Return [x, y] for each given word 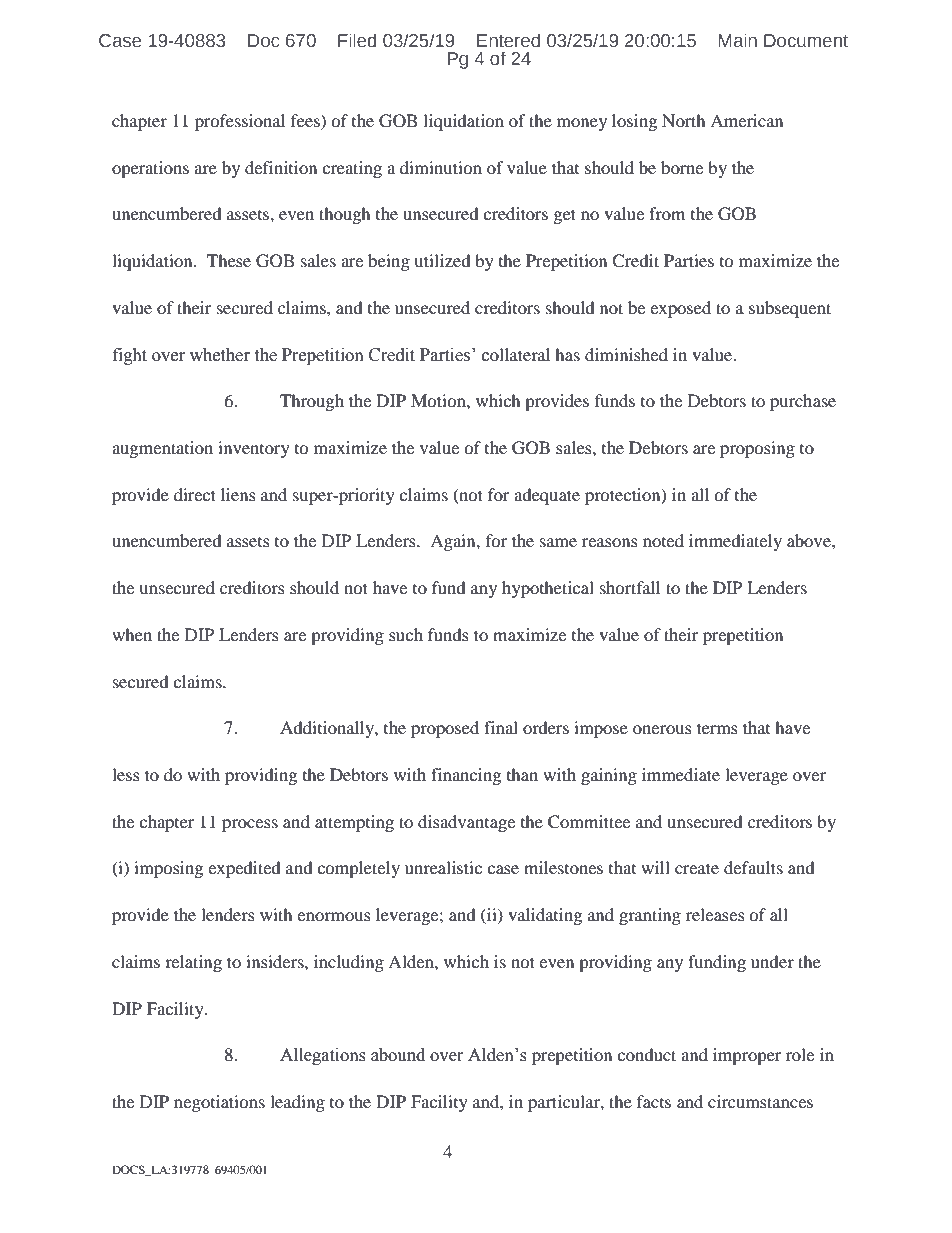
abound [398, 1055]
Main [738, 40]
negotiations [219, 1103]
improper [747, 1056]
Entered [508, 40]
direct [195, 494]
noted [663, 540]
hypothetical [548, 589]
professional [240, 122]
